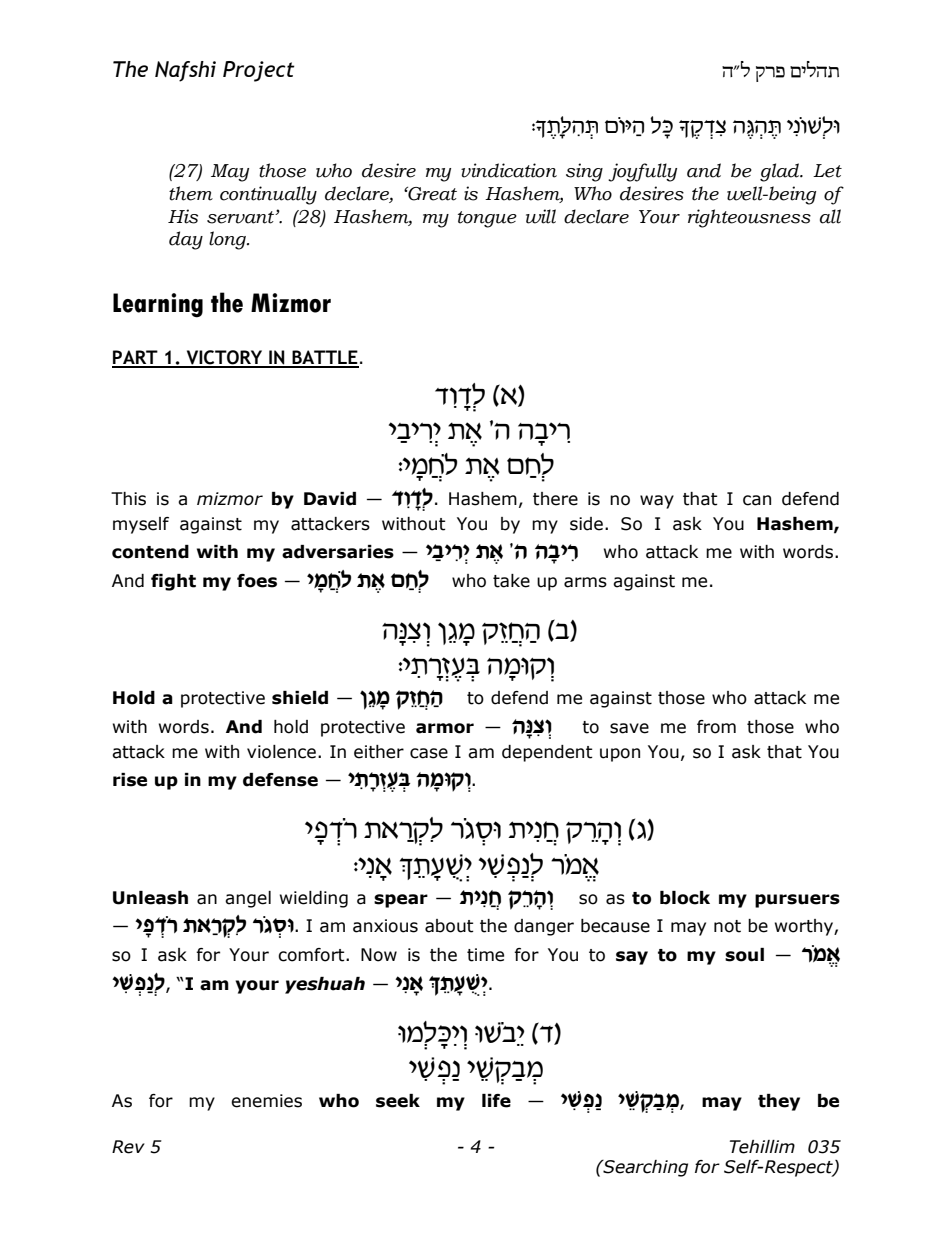 Image resolution: width=952 pixels, height=1233 pixels. I want to click on erp, so click(770, 74).
